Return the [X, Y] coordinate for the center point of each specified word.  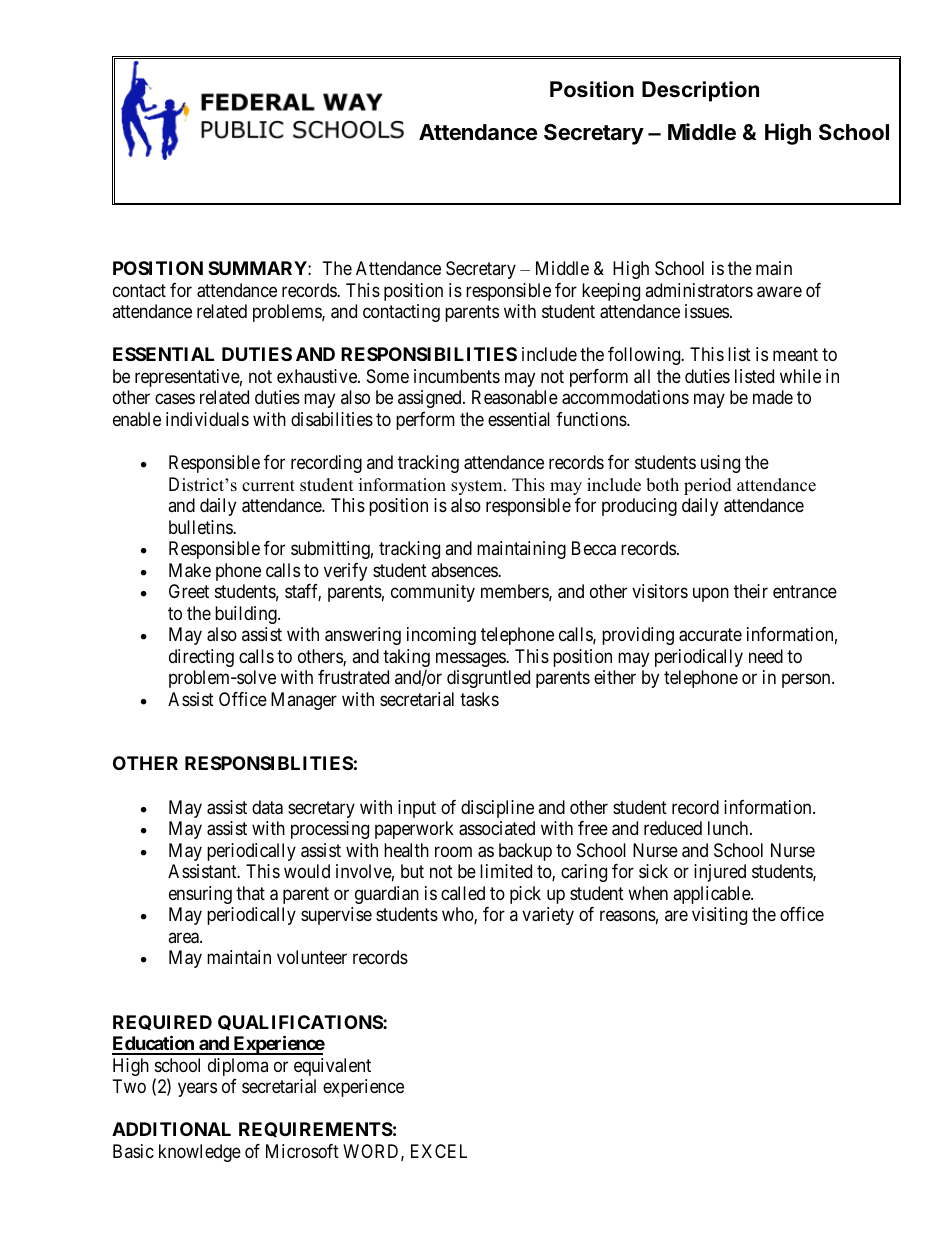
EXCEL [439, 1151]
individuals [207, 419]
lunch [729, 828]
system [478, 487]
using [720, 464]
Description [700, 91]
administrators [699, 290]
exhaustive [318, 376]
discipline [497, 809]
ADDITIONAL [171, 1129]
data [267, 807]
